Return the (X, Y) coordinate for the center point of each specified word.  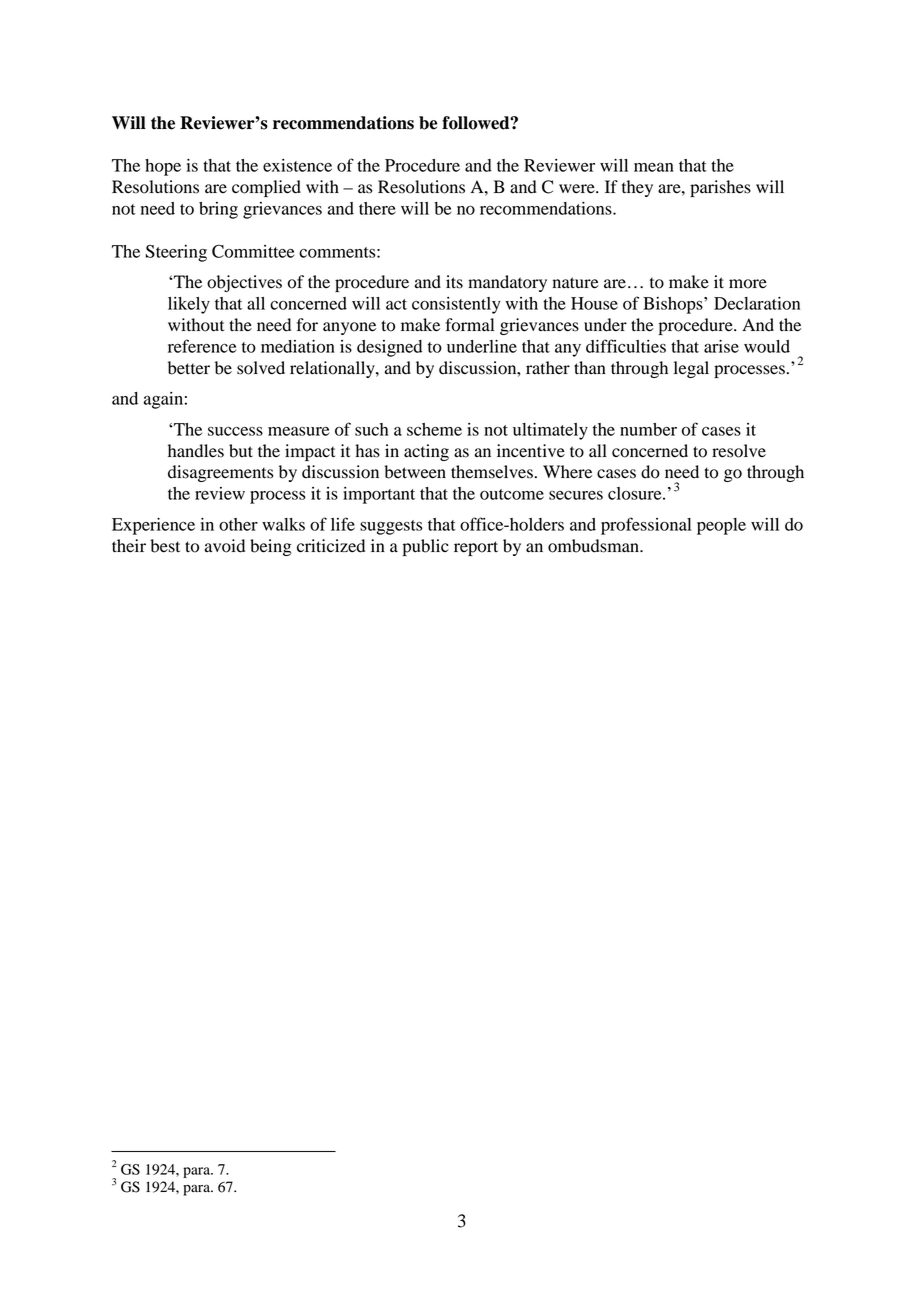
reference (202, 346)
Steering (176, 253)
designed (389, 348)
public (426, 547)
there (377, 208)
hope (163, 167)
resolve (739, 451)
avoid (225, 546)
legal (691, 369)
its (454, 282)
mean (654, 167)
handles (196, 451)
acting (426, 452)
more (748, 284)
